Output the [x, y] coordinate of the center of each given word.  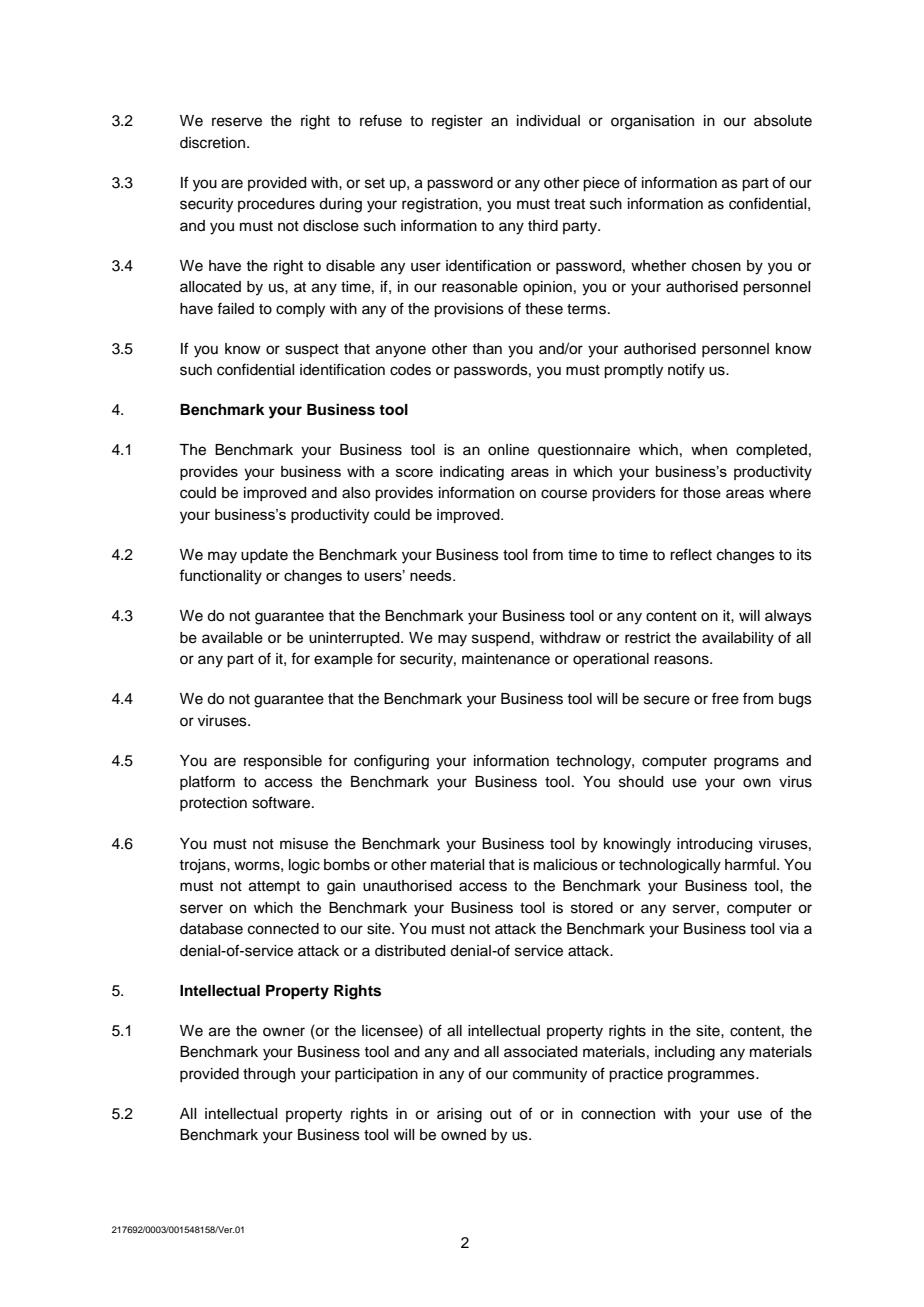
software [282, 802]
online [508, 450]
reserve [237, 122]
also [356, 493]
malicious [566, 865]
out [501, 1114]
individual [548, 121]
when [709, 450]
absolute [783, 121]
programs [746, 763]
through [269, 1075]
